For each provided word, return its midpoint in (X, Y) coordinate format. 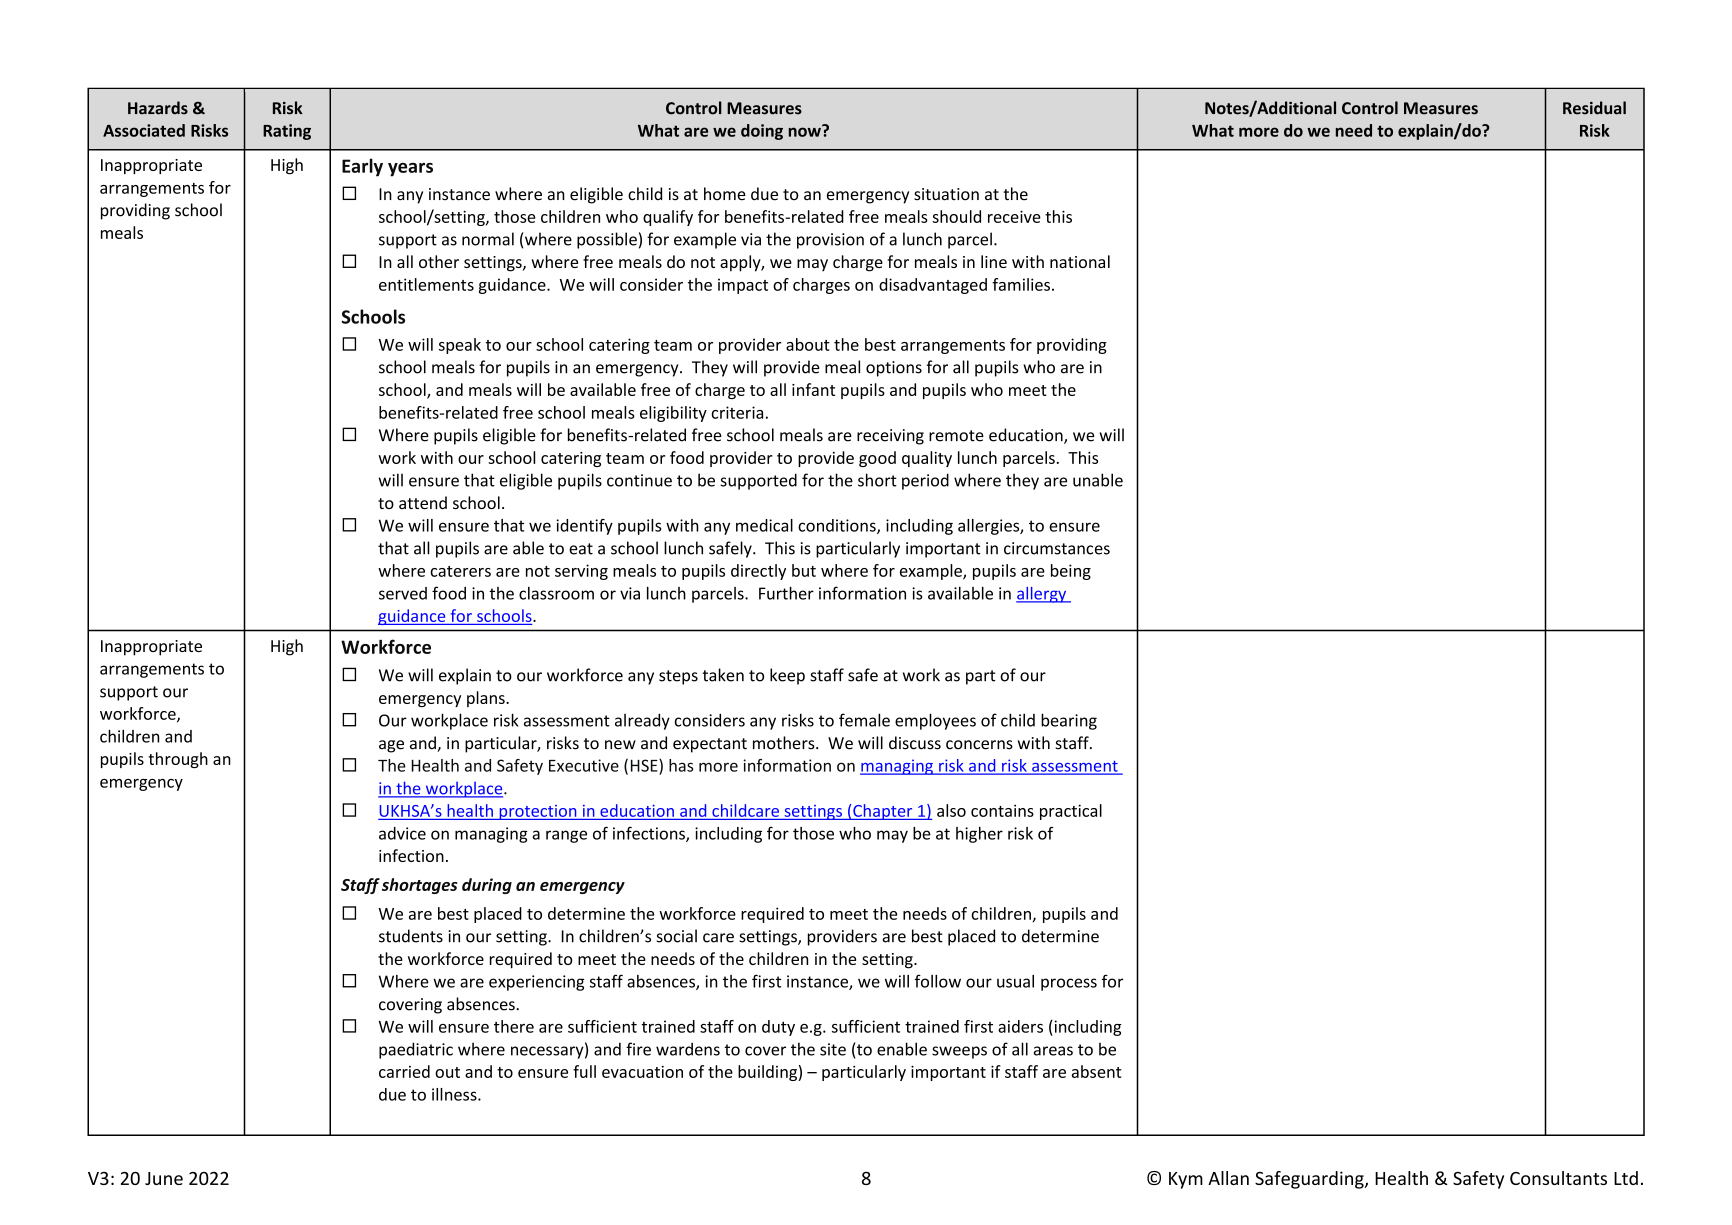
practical (1071, 812)
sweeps (959, 1052)
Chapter (883, 812)
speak (460, 346)
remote (956, 436)
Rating (287, 132)
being (1071, 572)
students (411, 936)
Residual (1594, 108)
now (806, 131)
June (164, 1178)
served (403, 593)
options (894, 369)
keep (787, 676)
